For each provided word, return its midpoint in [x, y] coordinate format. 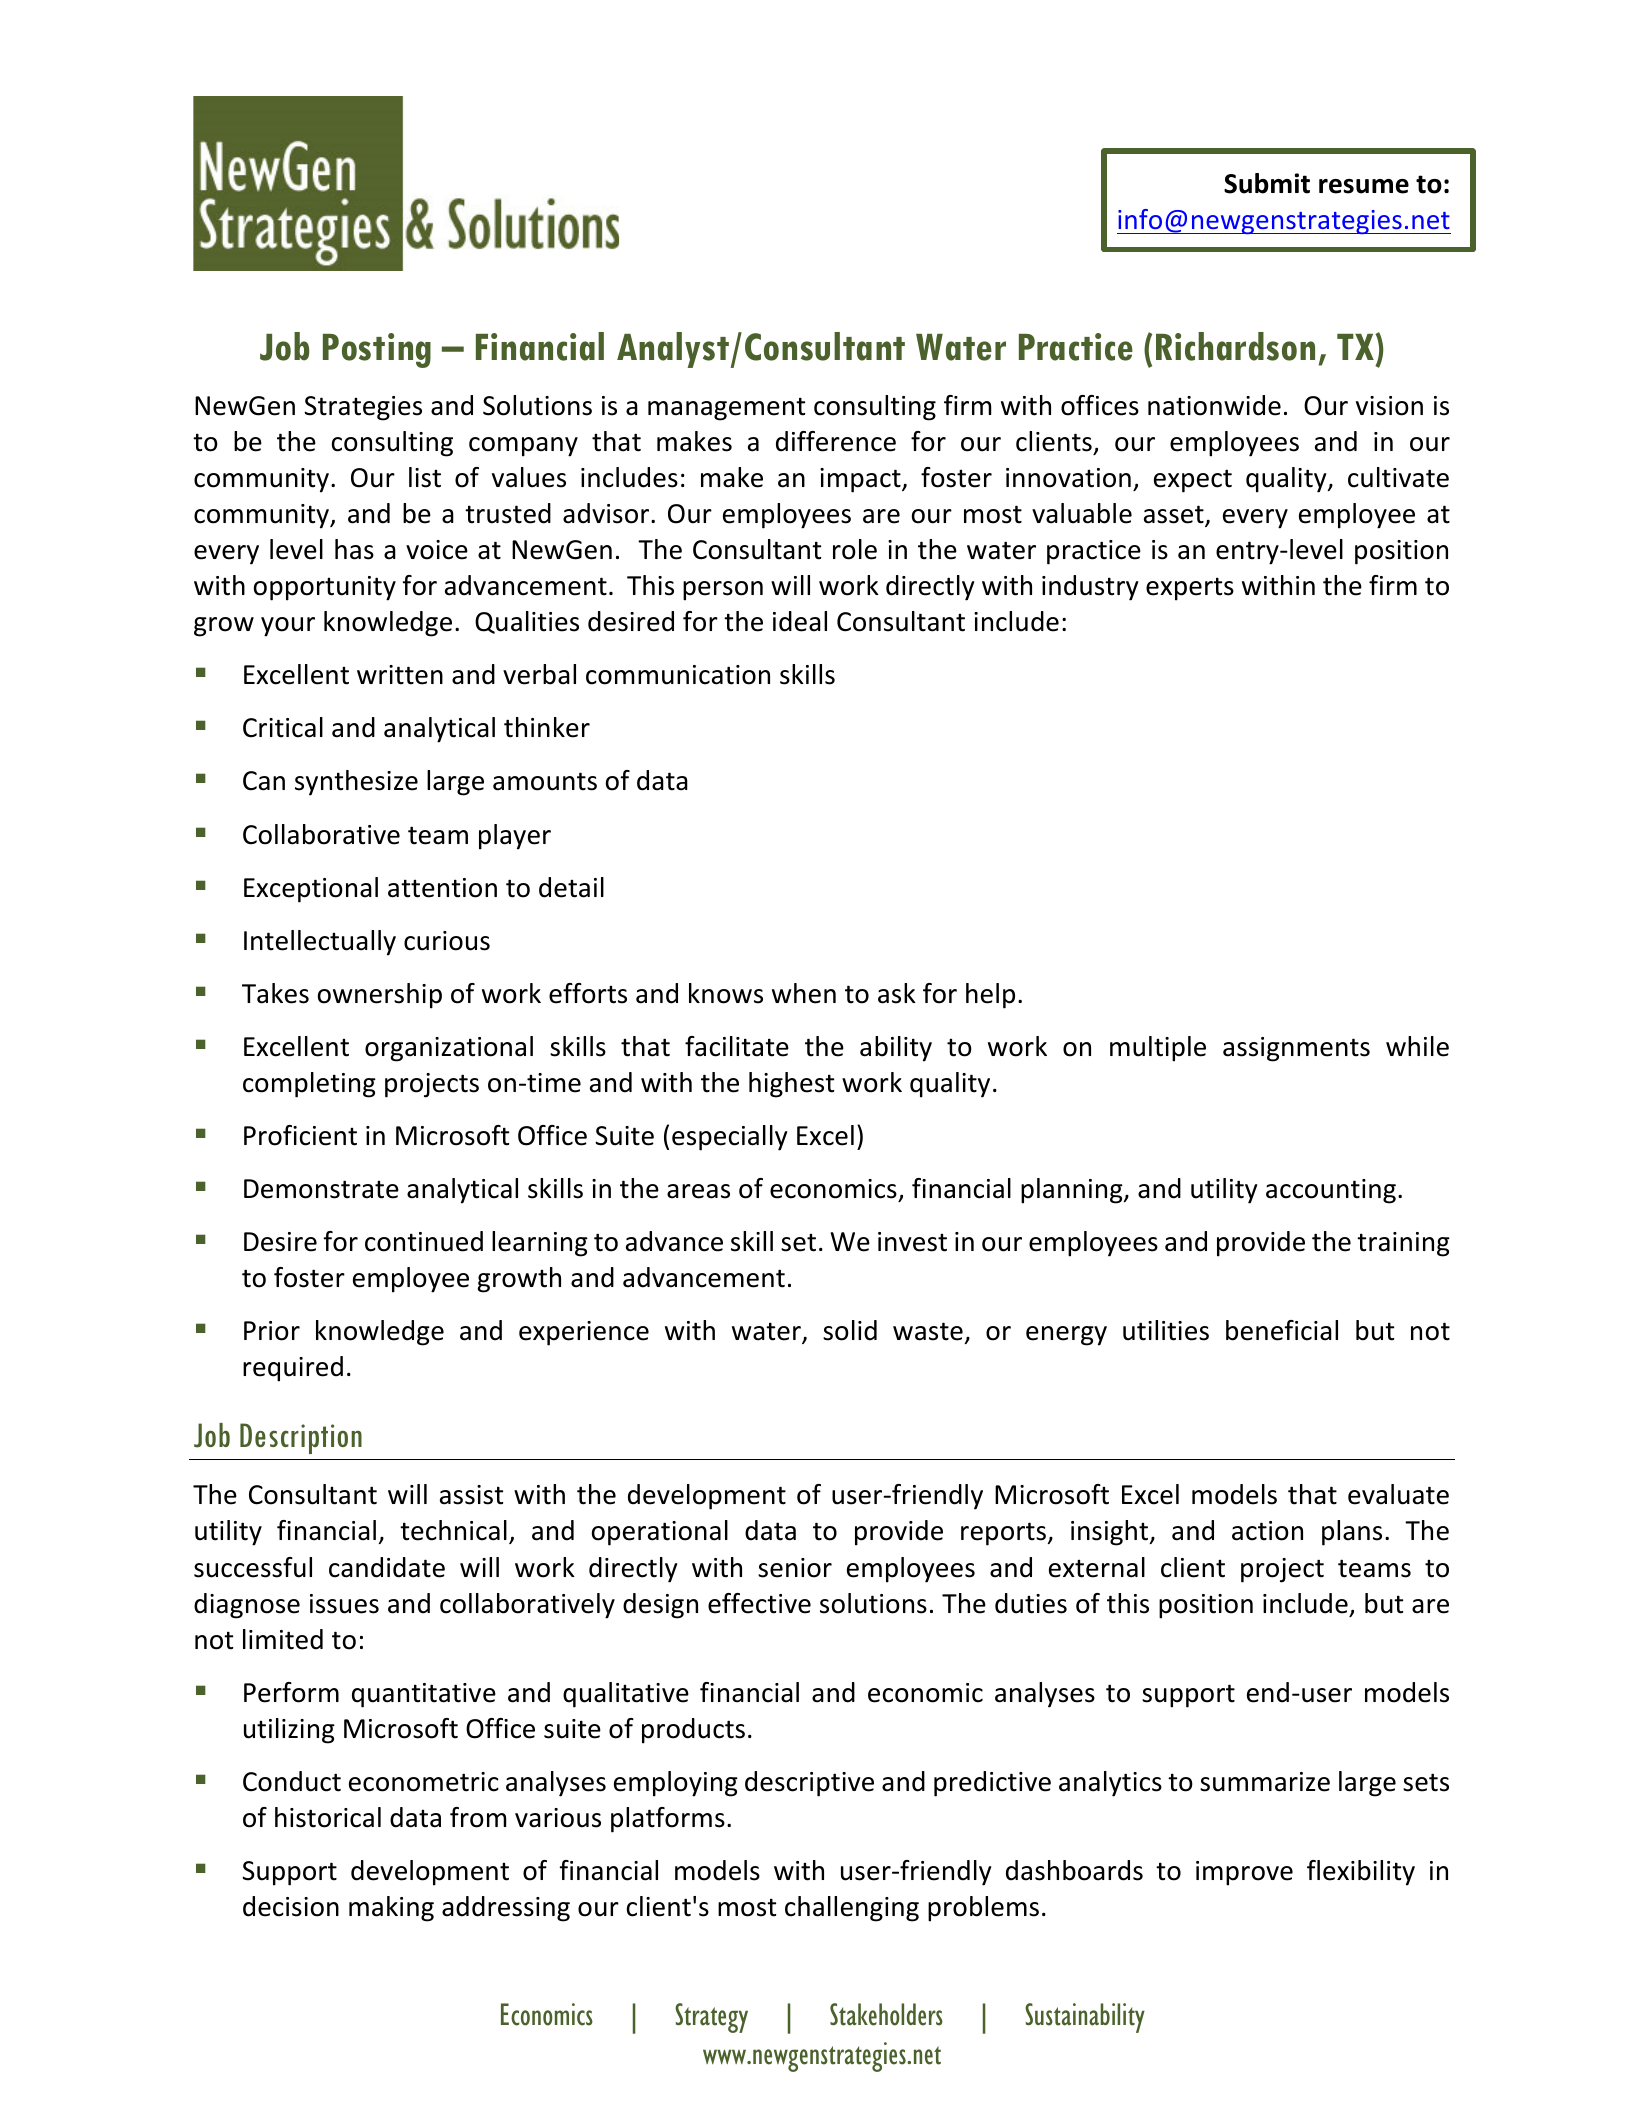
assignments [1296, 1049]
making [391, 1909]
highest [791, 1085]
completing [309, 1085]
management [726, 409]
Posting [377, 350]
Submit [1267, 183]
